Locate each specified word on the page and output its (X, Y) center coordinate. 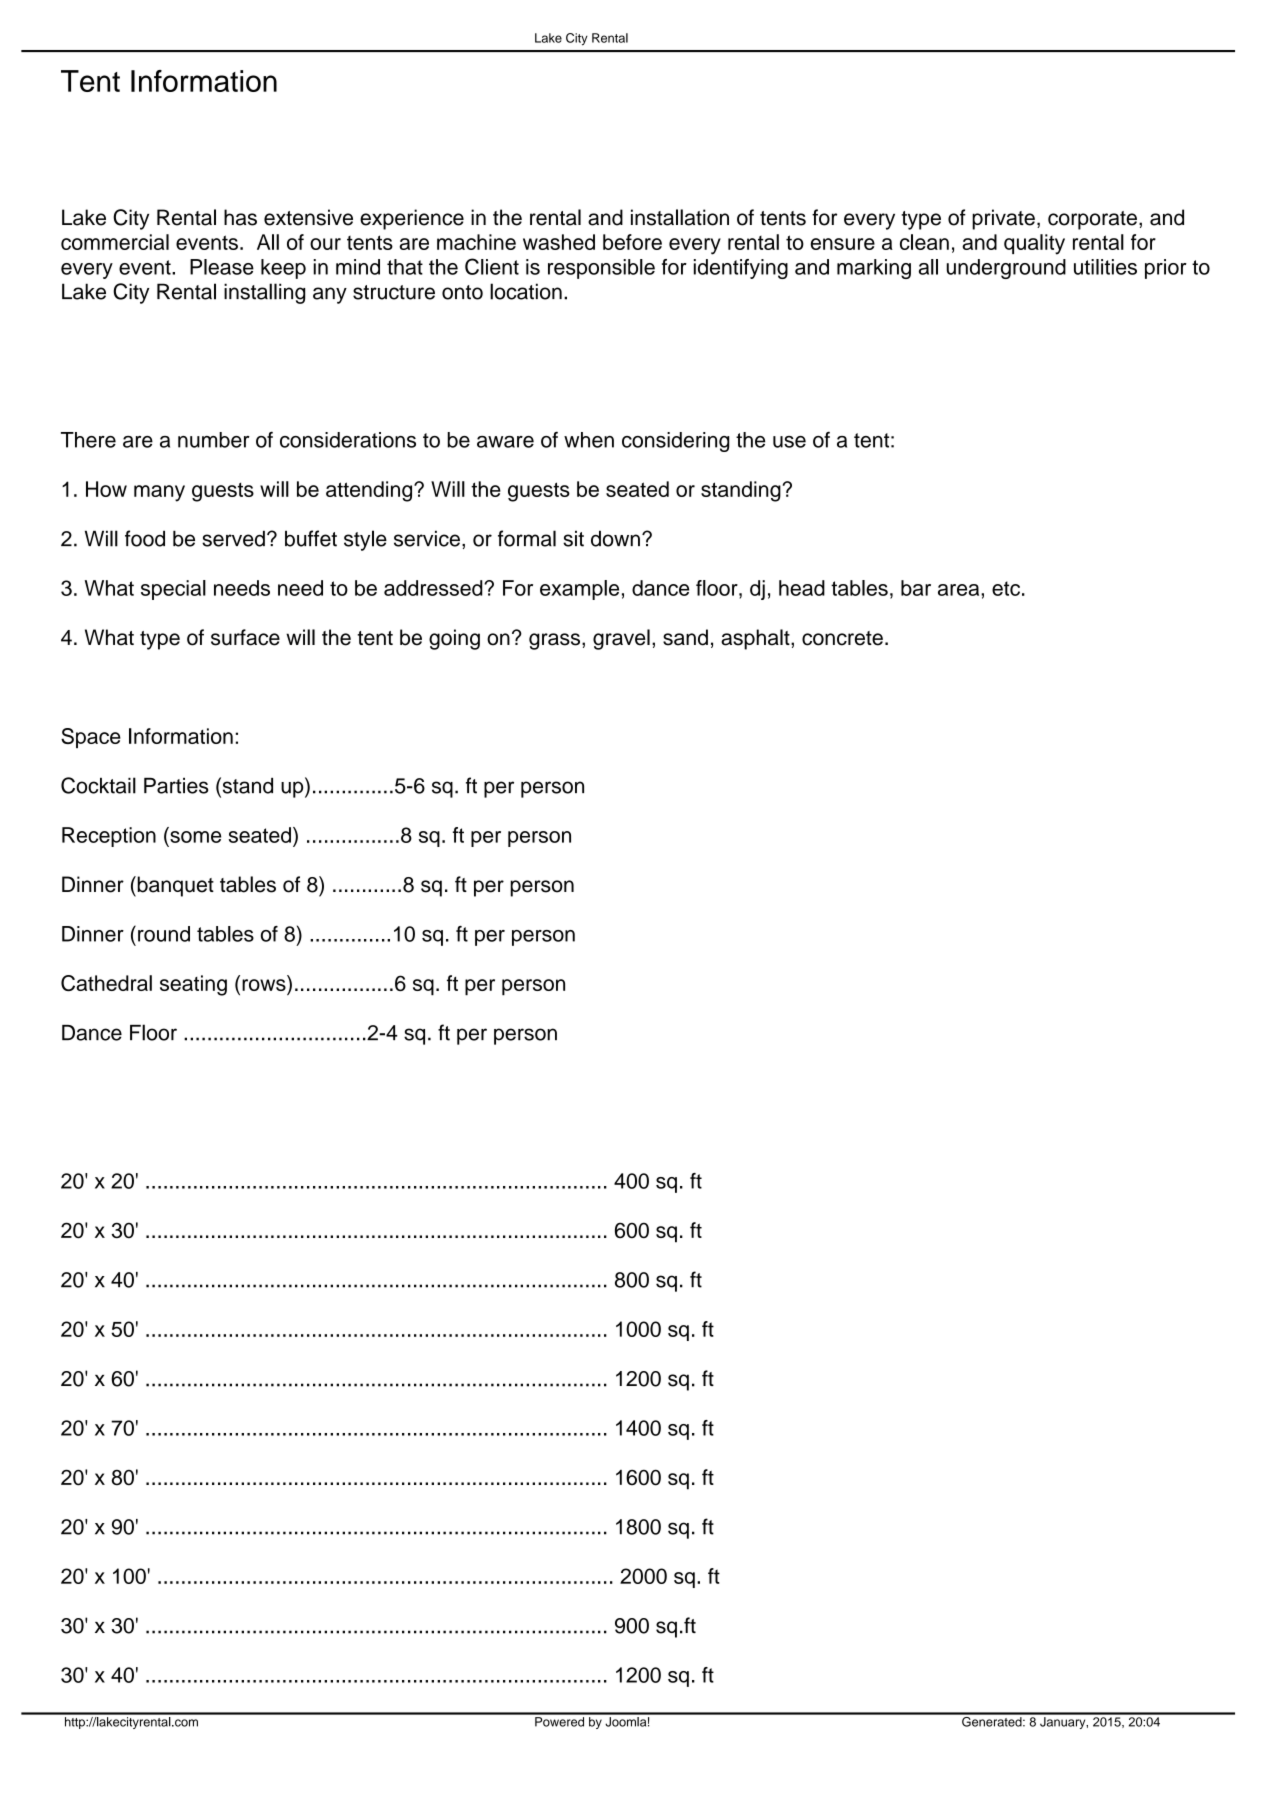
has (240, 217)
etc (1006, 588)
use (789, 442)
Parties (176, 786)
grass (554, 641)
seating (193, 985)
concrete (842, 638)
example (579, 590)
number (214, 440)
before (632, 242)
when (589, 440)
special (173, 590)
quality (1034, 244)
